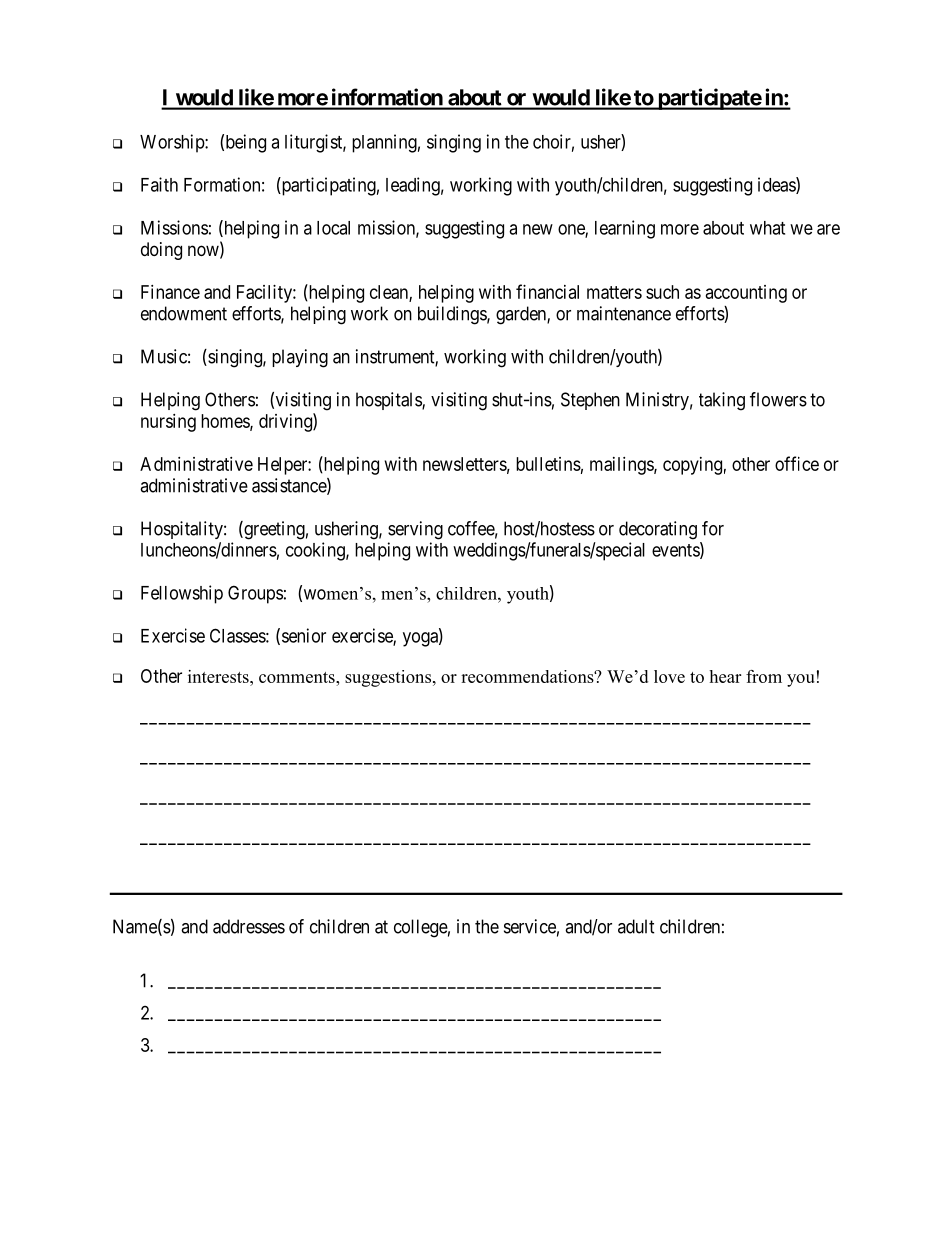  Describe the element at coordinates (300, 358) in the screenshot. I see `playing` at that location.
